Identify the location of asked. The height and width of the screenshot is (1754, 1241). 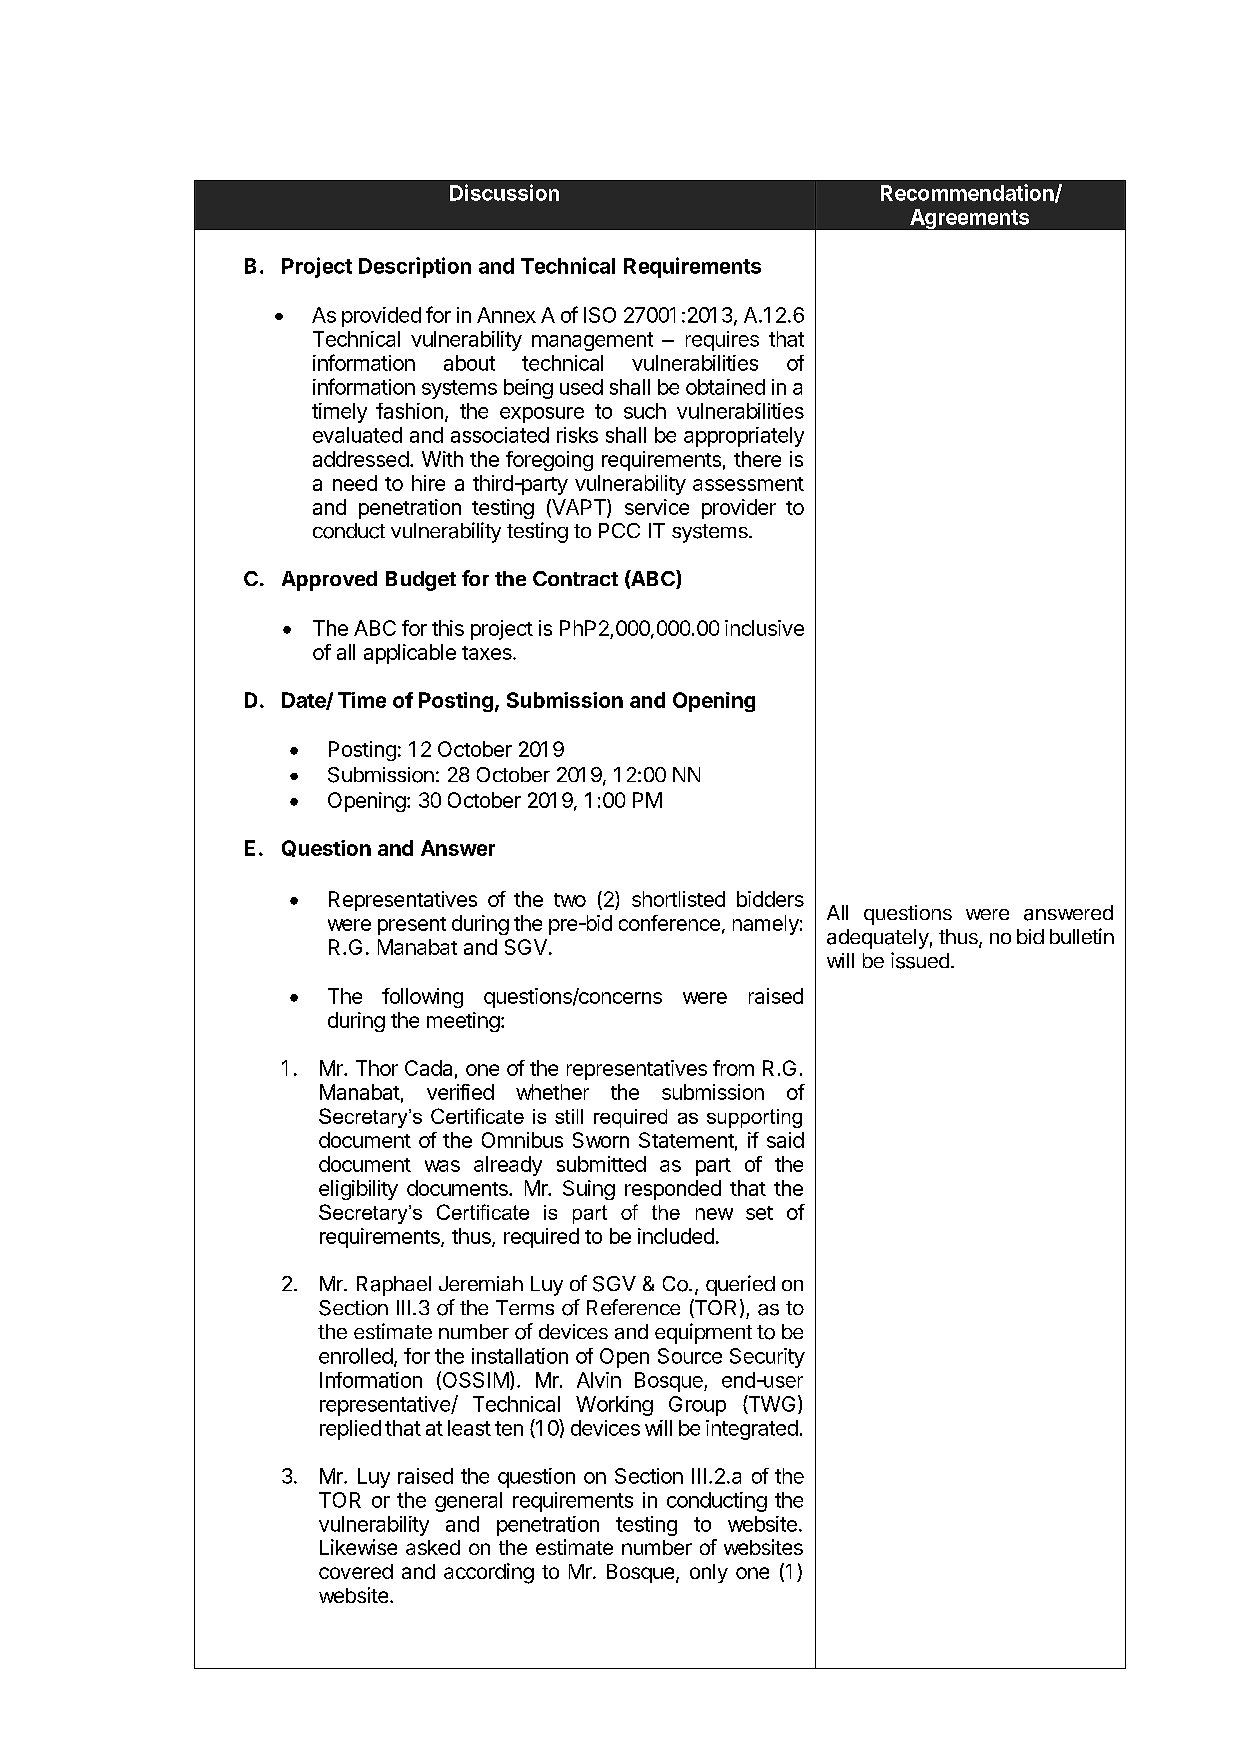
(433, 1547).
